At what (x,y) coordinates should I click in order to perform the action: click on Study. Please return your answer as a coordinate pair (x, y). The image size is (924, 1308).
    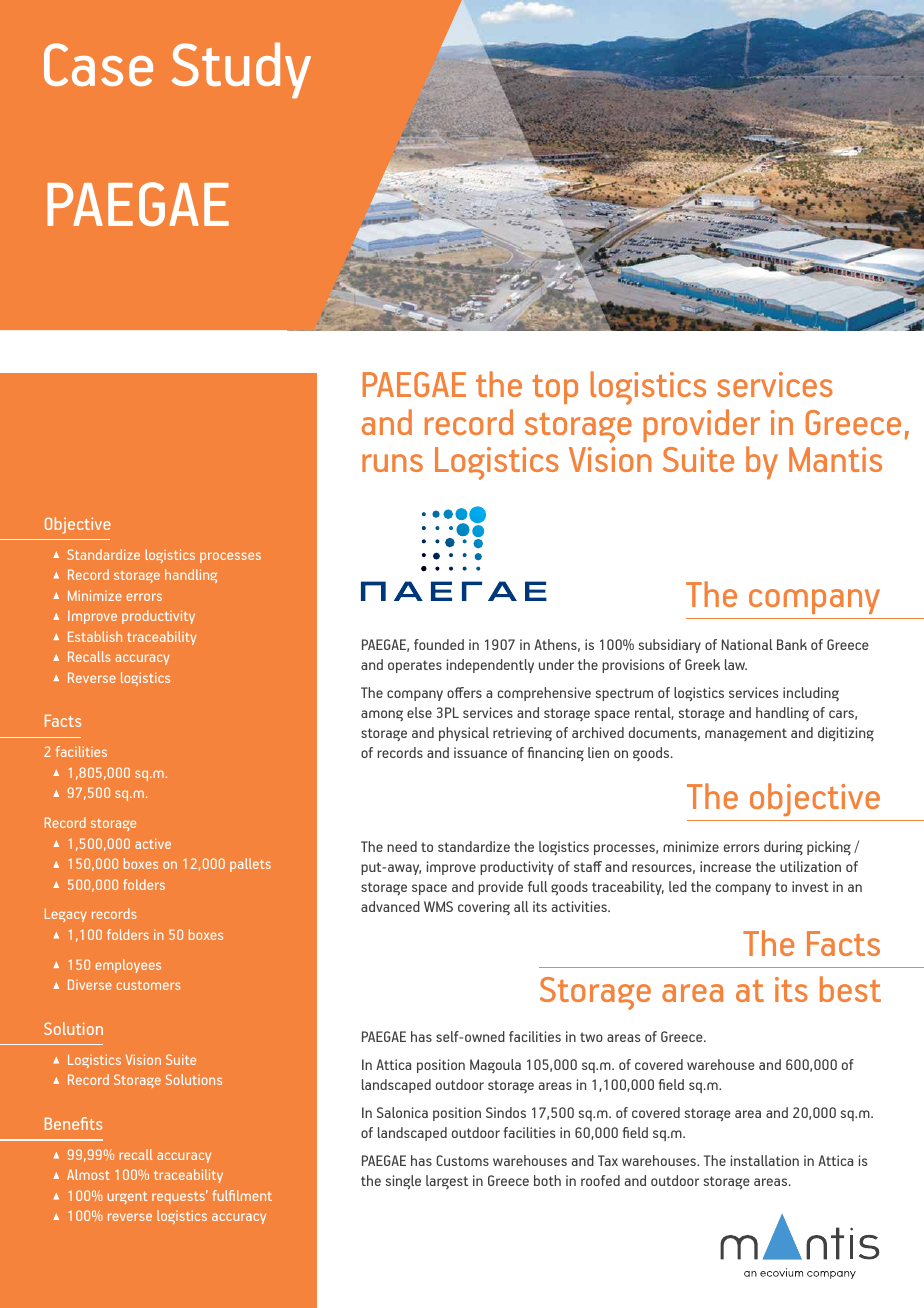
    Looking at the image, I should click on (241, 70).
